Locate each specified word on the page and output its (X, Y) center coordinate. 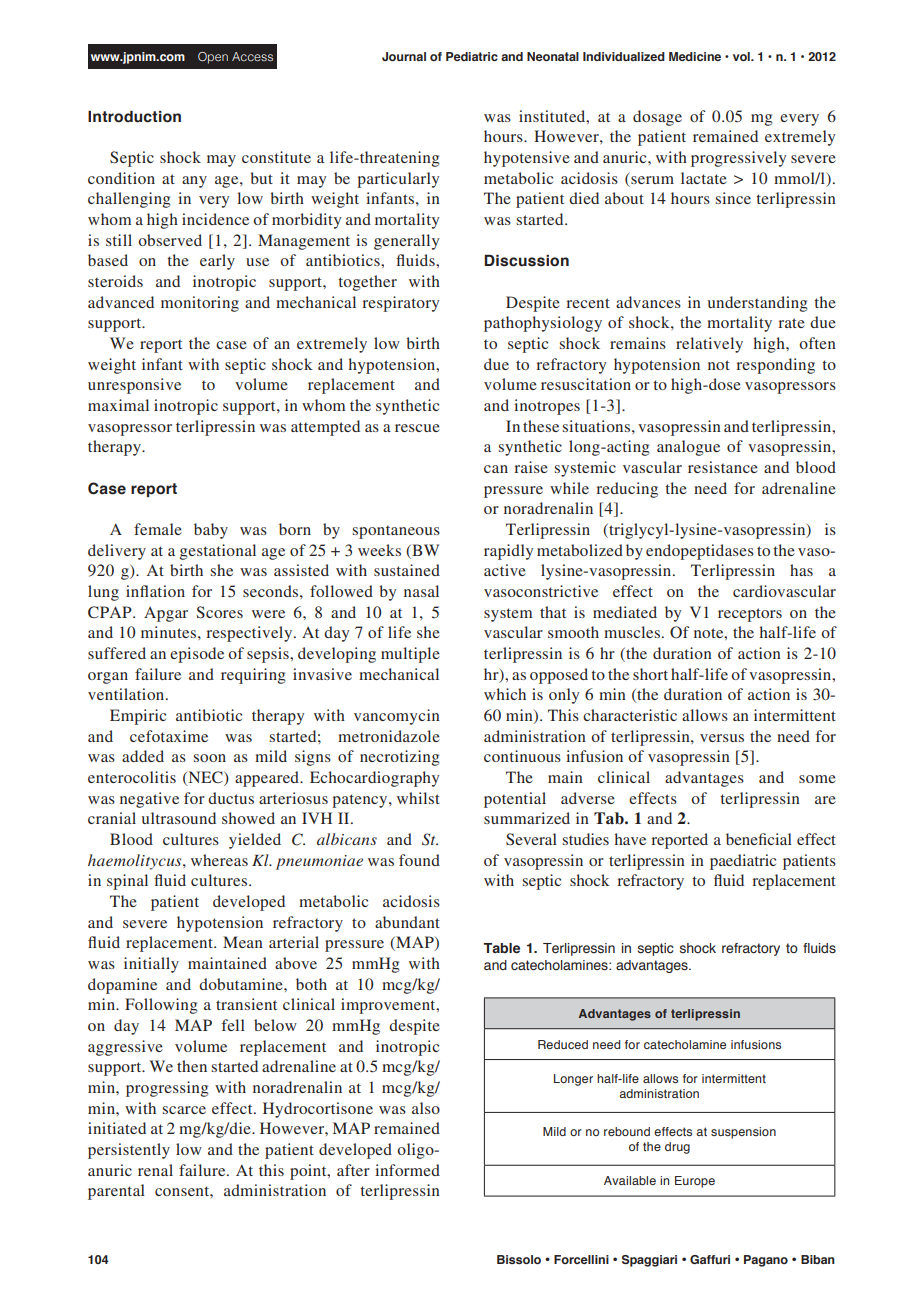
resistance (723, 467)
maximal (118, 405)
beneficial (759, 839)
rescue (417, 428)
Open (213, 58)
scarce (184, 1110)
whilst (418, 798)
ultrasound (179, 818)
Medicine (695, 56)
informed (407, 1170)
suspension (743, 1133)
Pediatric (472, 56)
